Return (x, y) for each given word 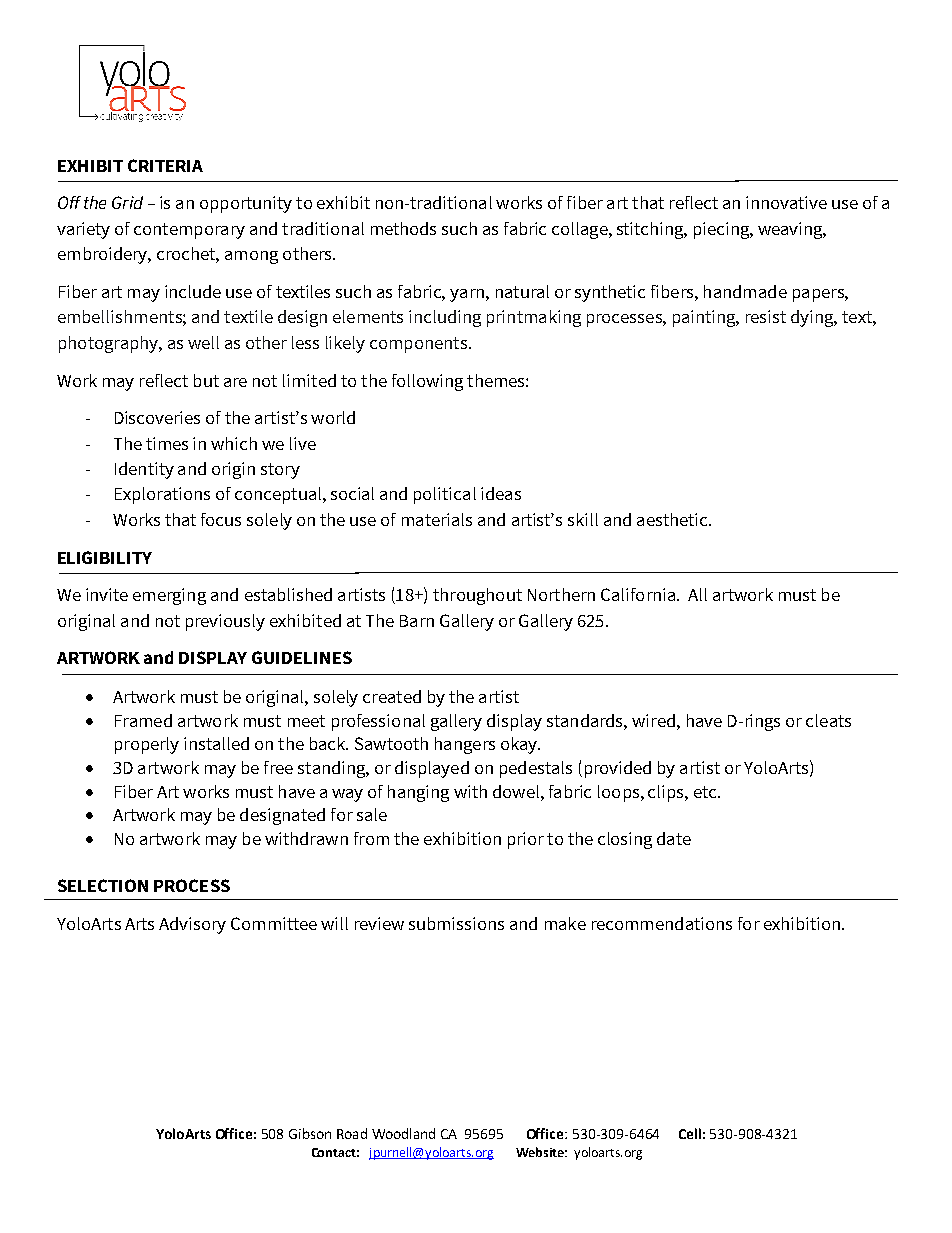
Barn (417, 621)
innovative (786, 202)
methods (403, 228)
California (638, 594)
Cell (690, 1133)
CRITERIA (165, 165)
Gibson (310, 1133)
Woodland (403, 1133)
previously (225, 622)
